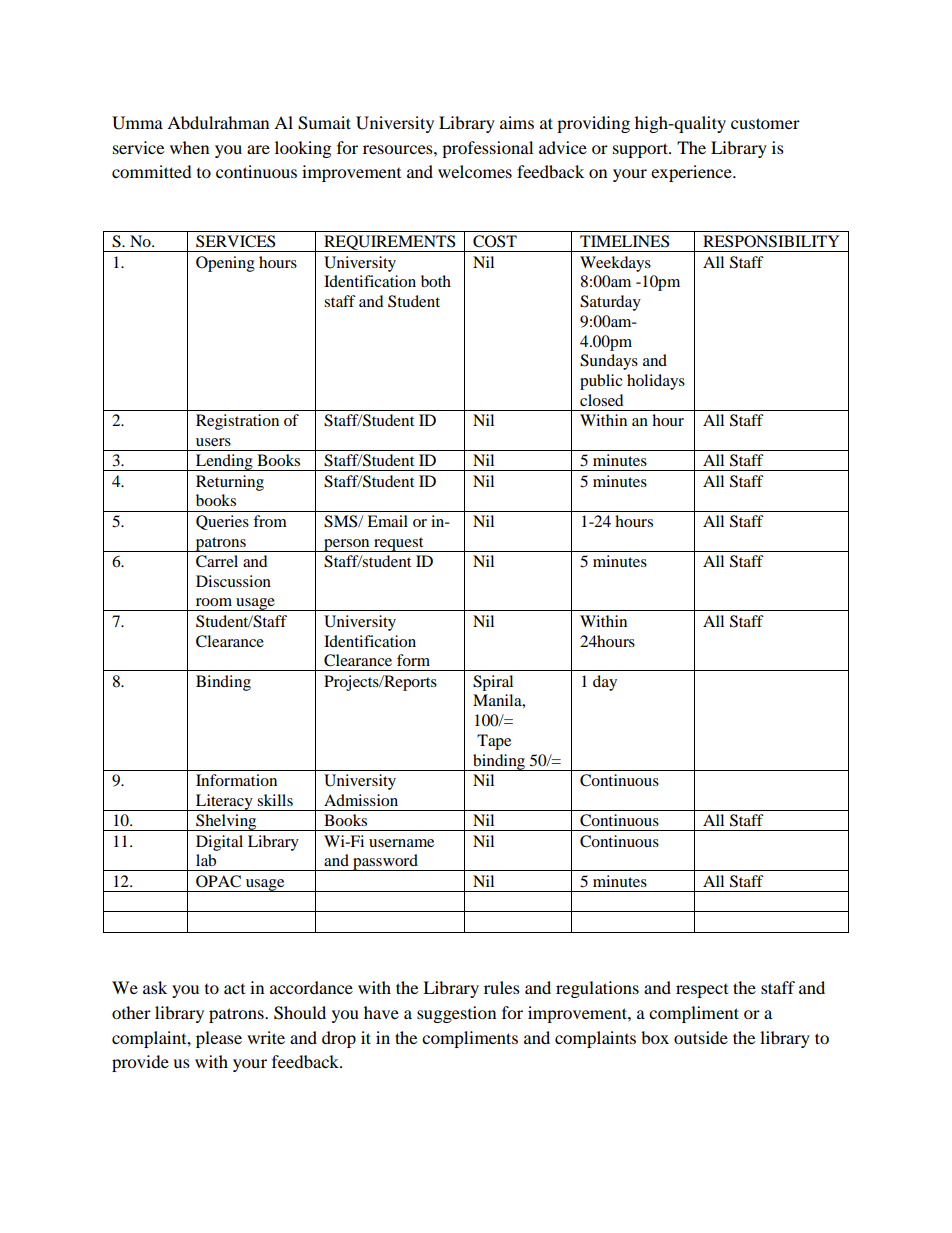 The width and height of the screenshot is (952, 1233). Describe the element at coordinates (387, 521) in the screenshot. I see `Email` at that location.
